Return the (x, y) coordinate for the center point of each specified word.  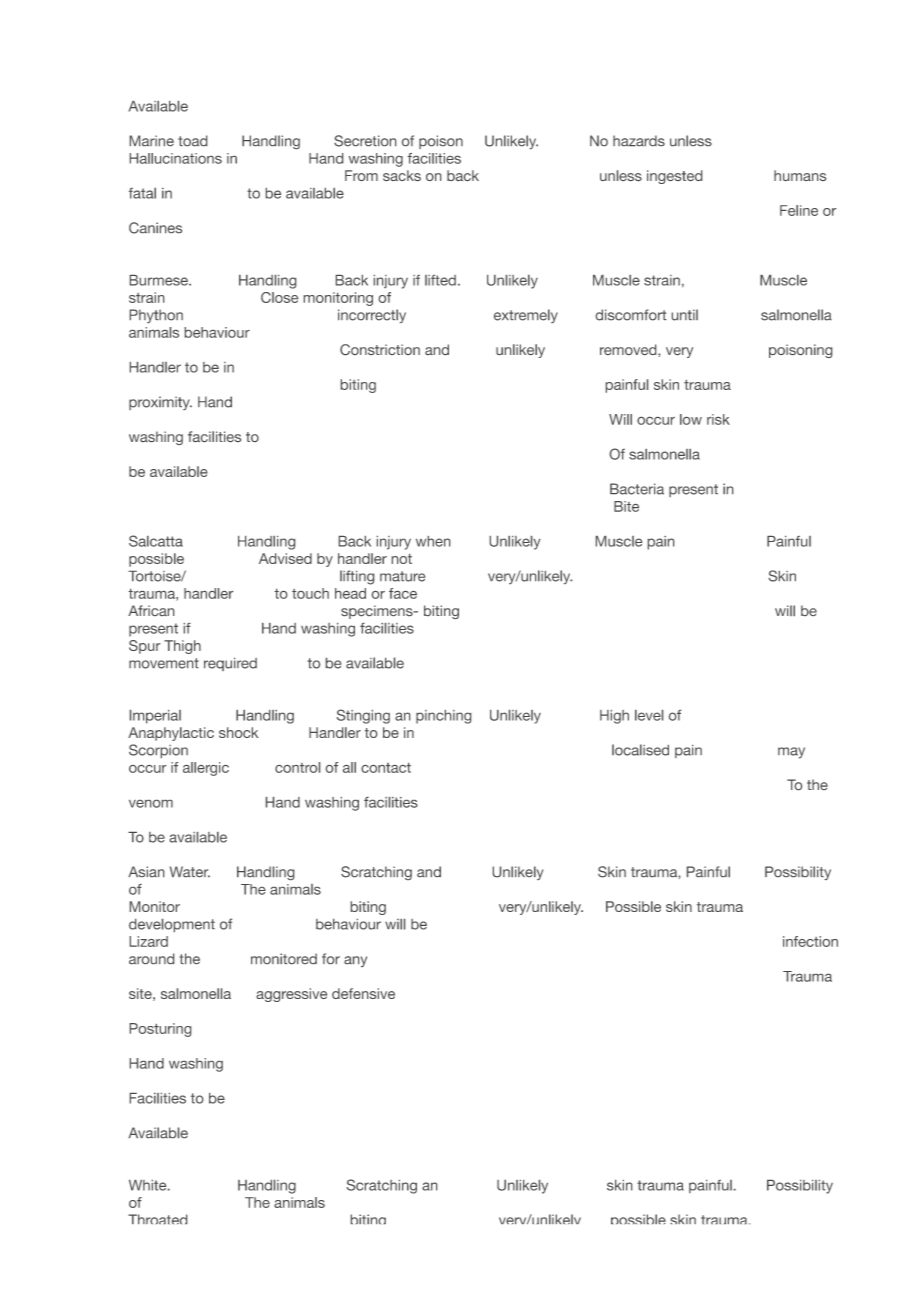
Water (190, 871)
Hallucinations (176, 158)
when (433, 541)
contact (386, 768)
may (791, 753)
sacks (402, 175)
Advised (285, 558)
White (149, 1185)
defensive (363, 993)
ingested (674, 177)
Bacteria (637, 489)
